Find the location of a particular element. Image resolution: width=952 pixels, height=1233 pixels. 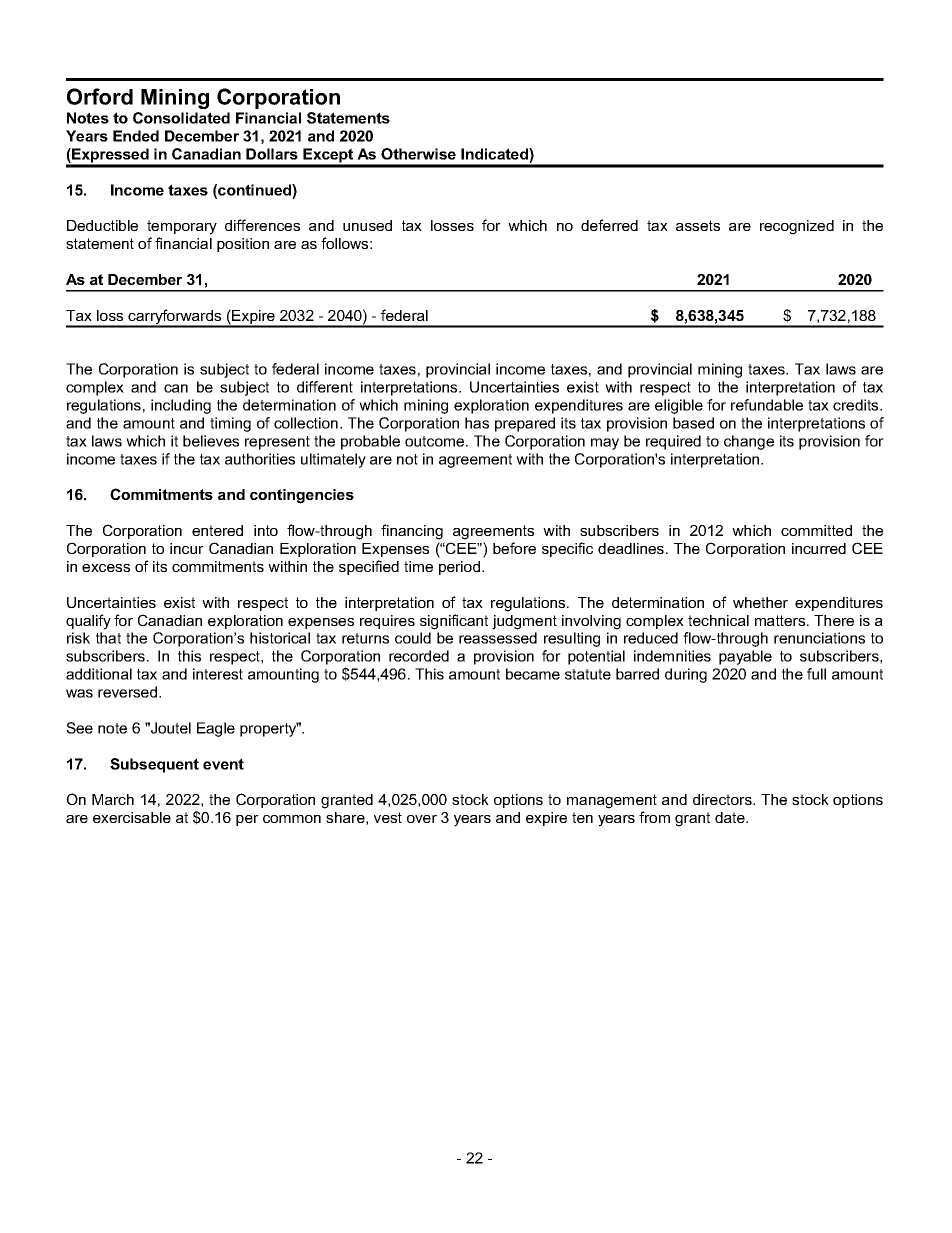

believes is located at coordinates (211, 441).
